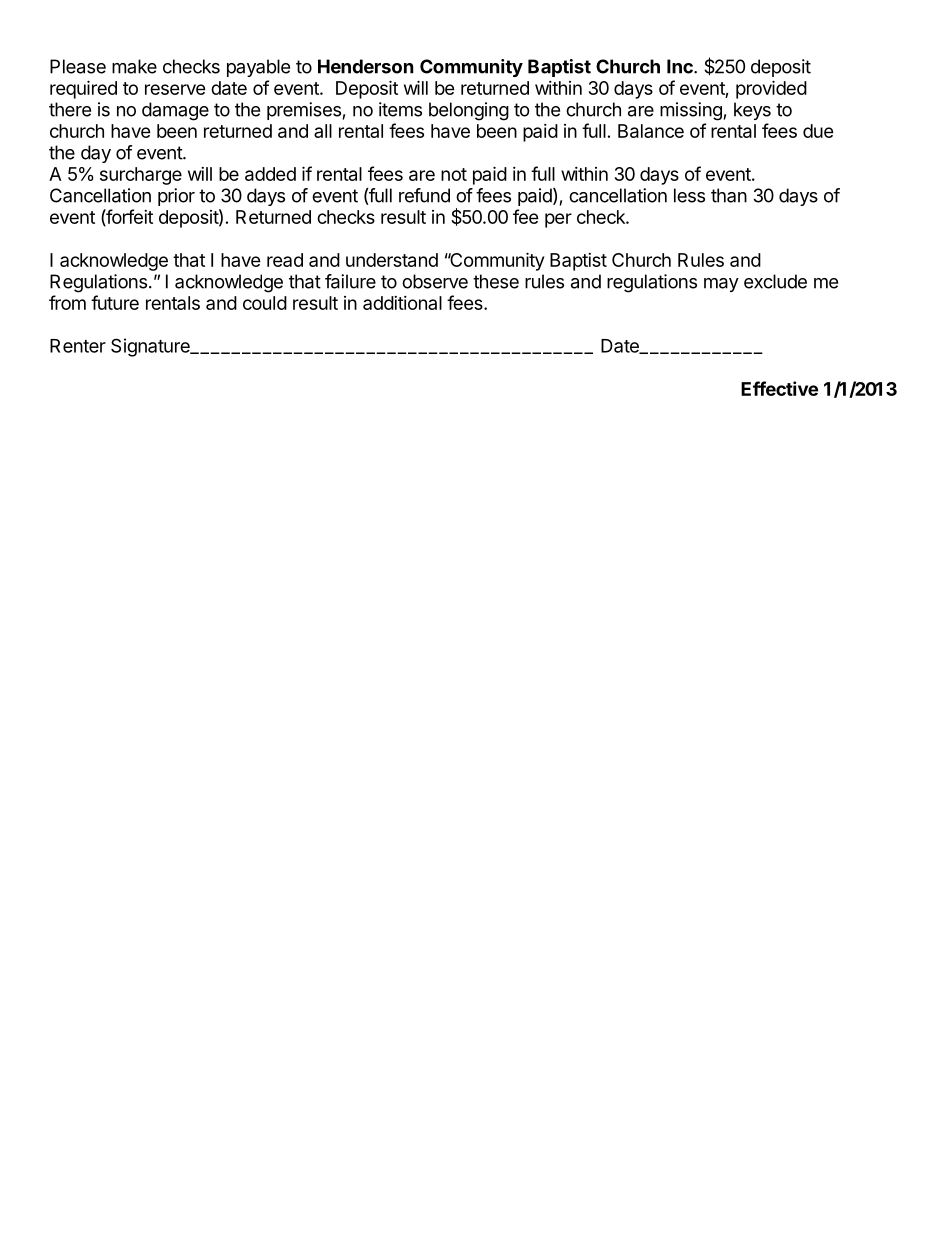 The image size is (952, 1233). What do you see at coordinates (558, 220) in the screenshot?
I see `per` at bounding box center [558, 220].
